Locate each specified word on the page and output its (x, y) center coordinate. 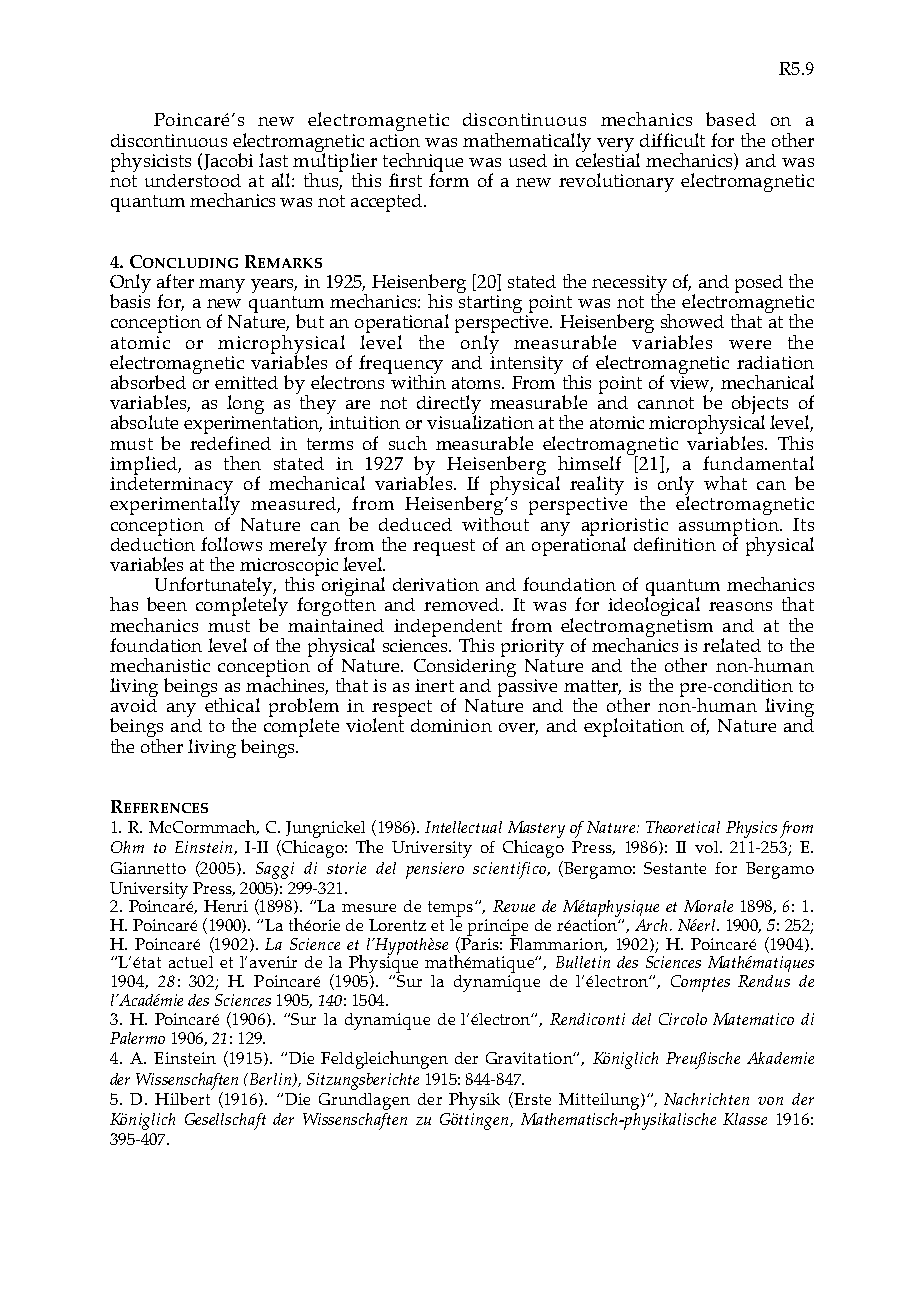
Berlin (272, 1080)
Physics (751, 829)
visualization (480, 421)
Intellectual (463, 827)
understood (193, 180)
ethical (231, 703)
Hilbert (182, 1099)
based (731, 119)
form (449, 179)
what (725, 483)
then (242, 463)
